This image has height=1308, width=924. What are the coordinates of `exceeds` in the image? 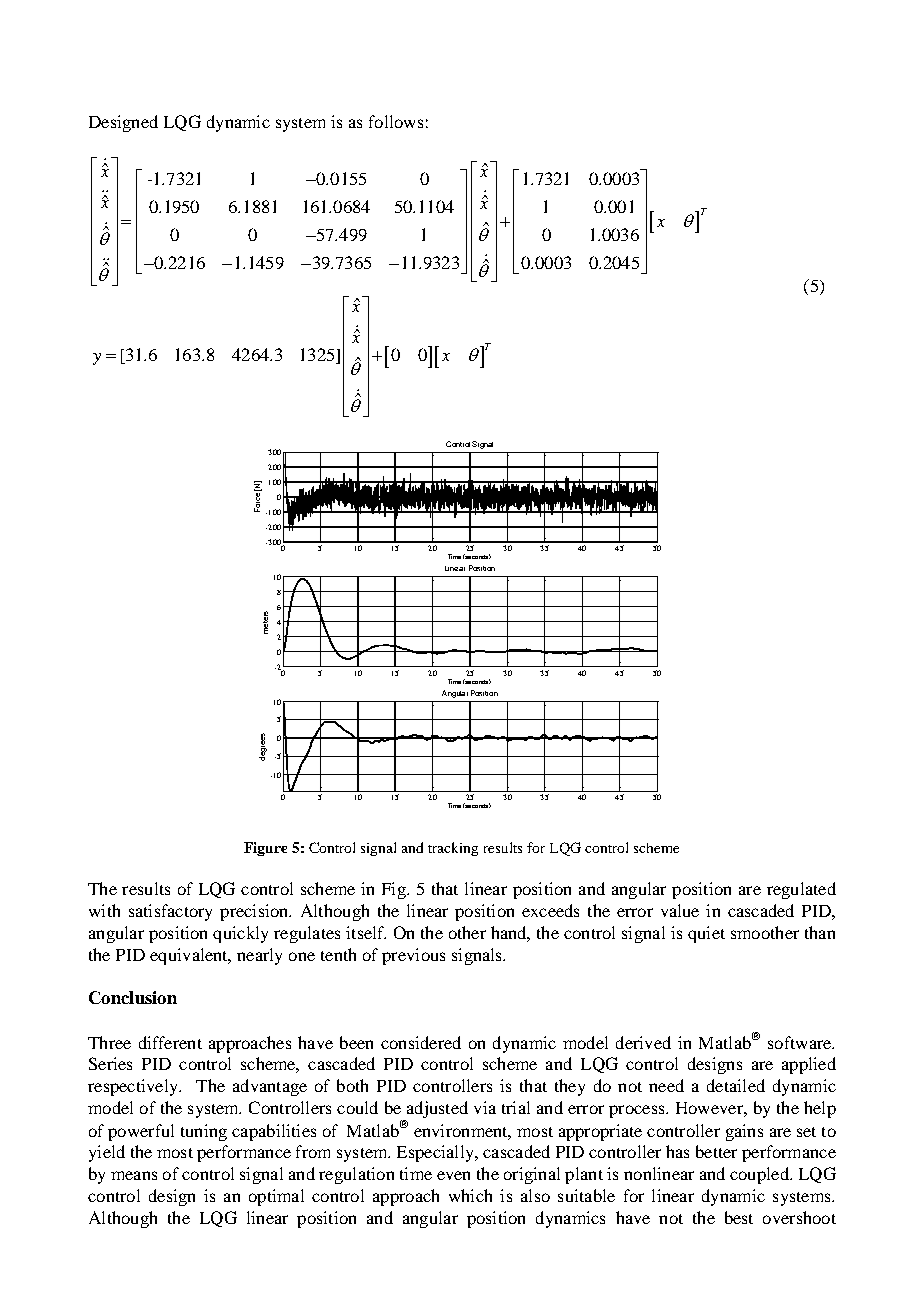 It's located at (550, 910).
